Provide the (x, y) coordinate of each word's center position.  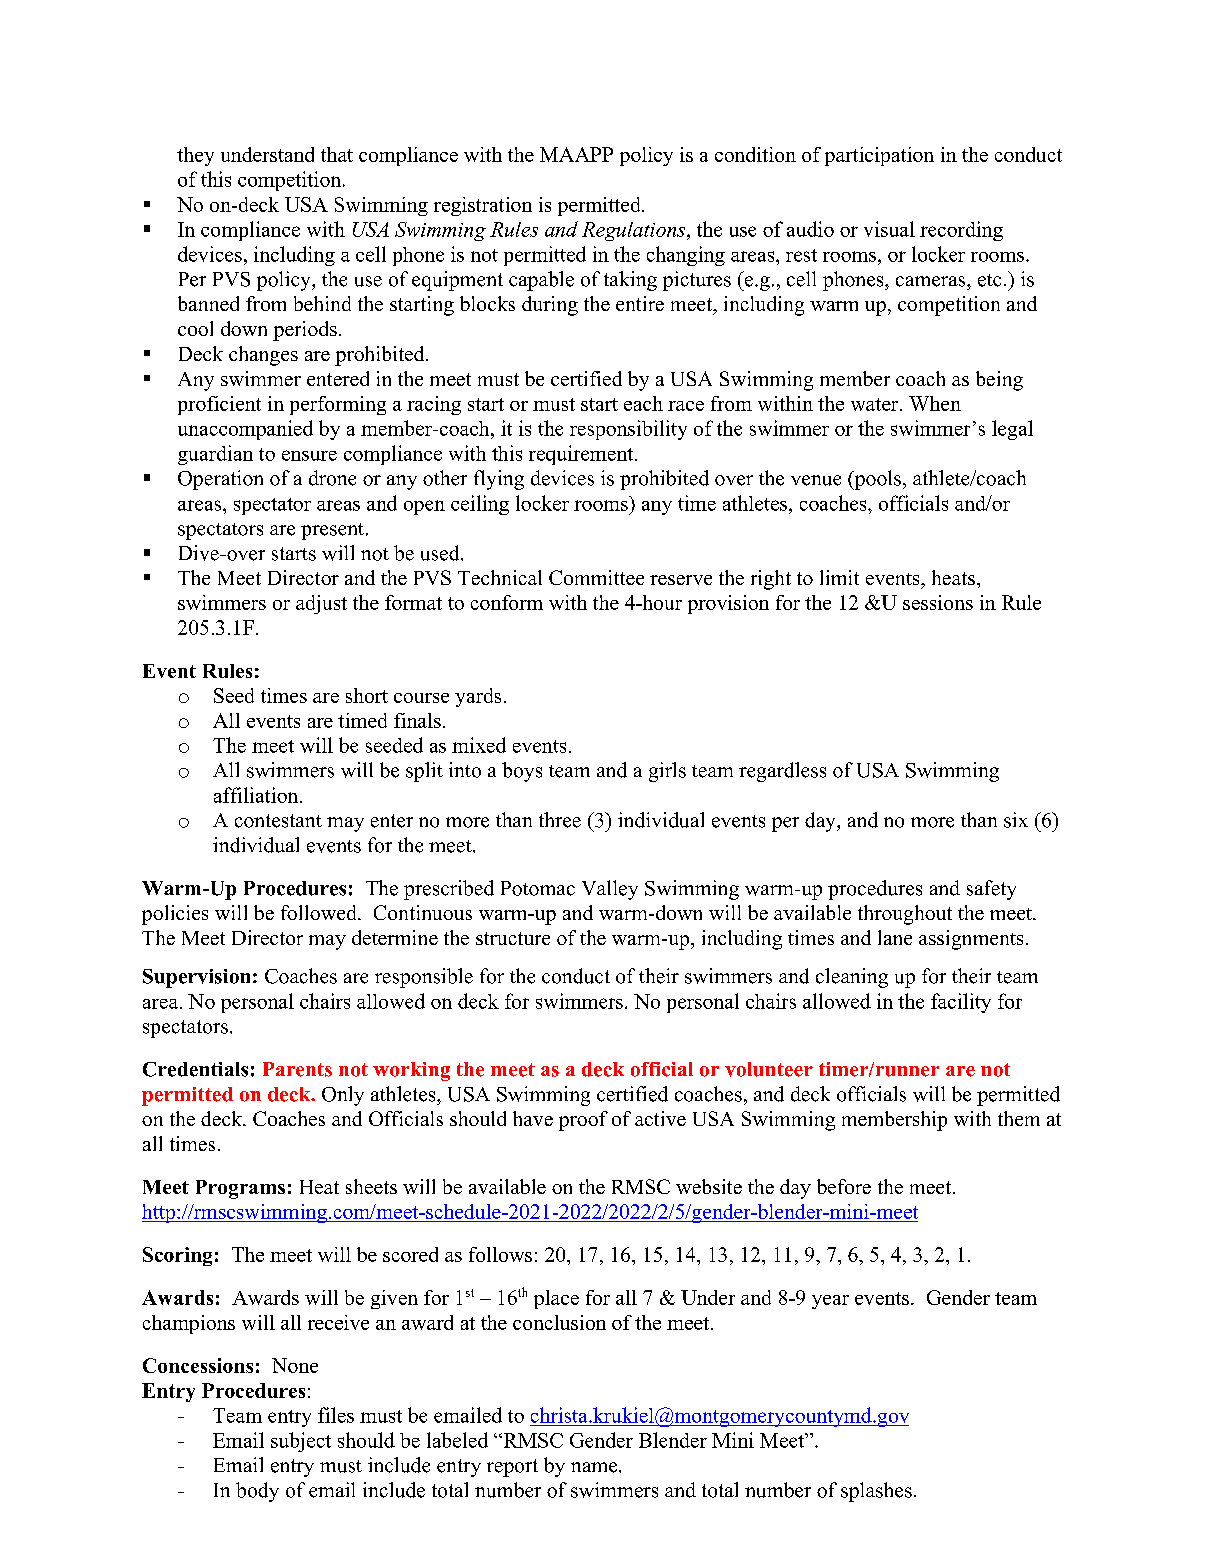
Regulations (635, 231)
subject (301, 1442)
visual (889, 229)
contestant (278, 821)
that (337, 154)
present (332, 531)
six (1016, 820)
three (560, 820)
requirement (582, 455)
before (844, 1186)
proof (583, 1121)
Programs (240, 1189)
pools (876, 480)
